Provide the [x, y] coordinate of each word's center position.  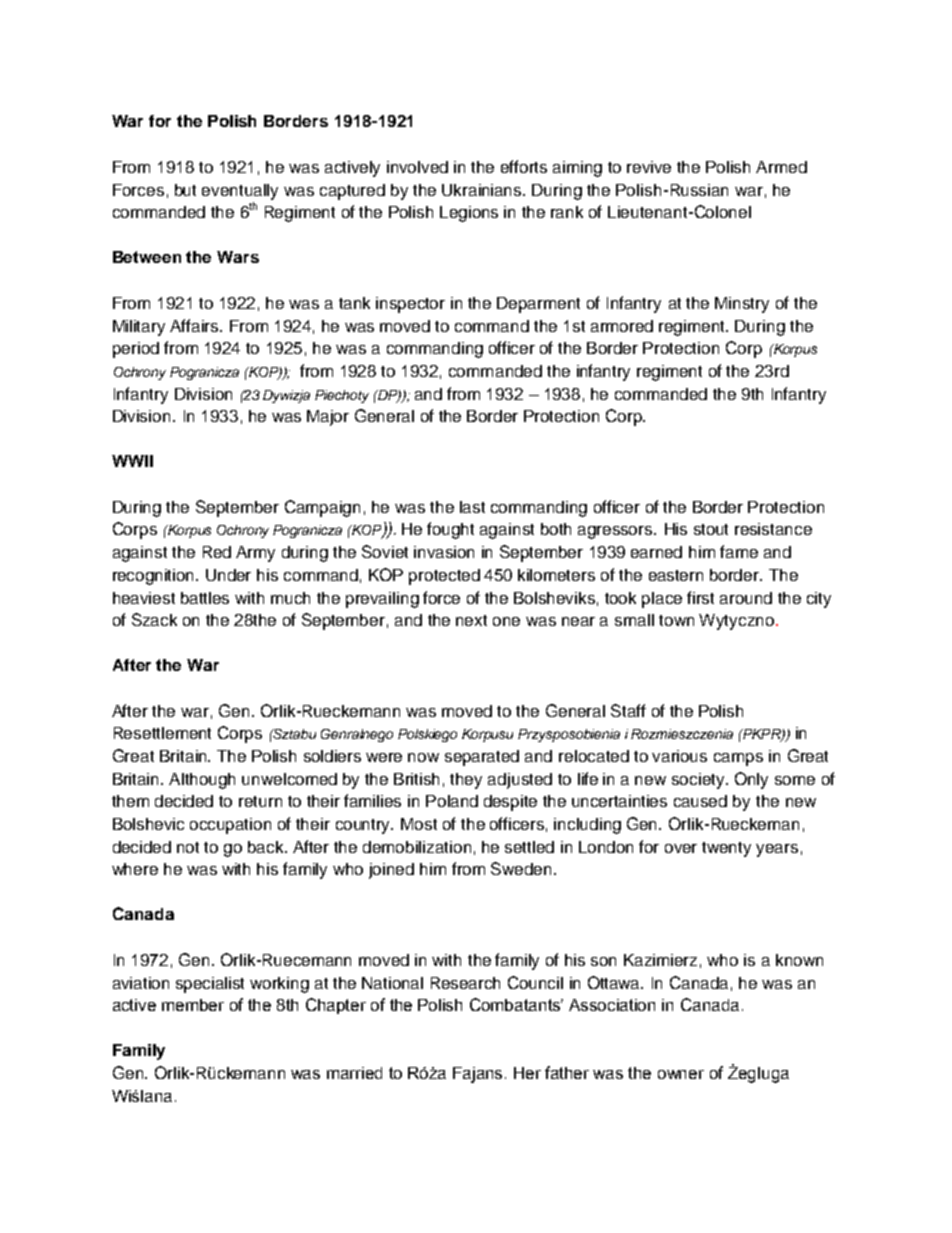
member [193, 1005]
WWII [132, 461]
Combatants [516, 1004]
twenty [726, 849]
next [471, 620]
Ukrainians [483, 190]
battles [205, 598]
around [746, 598]
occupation [230, 826]
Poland [452, 801]
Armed [781, 167]
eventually [240, 192]
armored [622, 326]
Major [328, 418]
